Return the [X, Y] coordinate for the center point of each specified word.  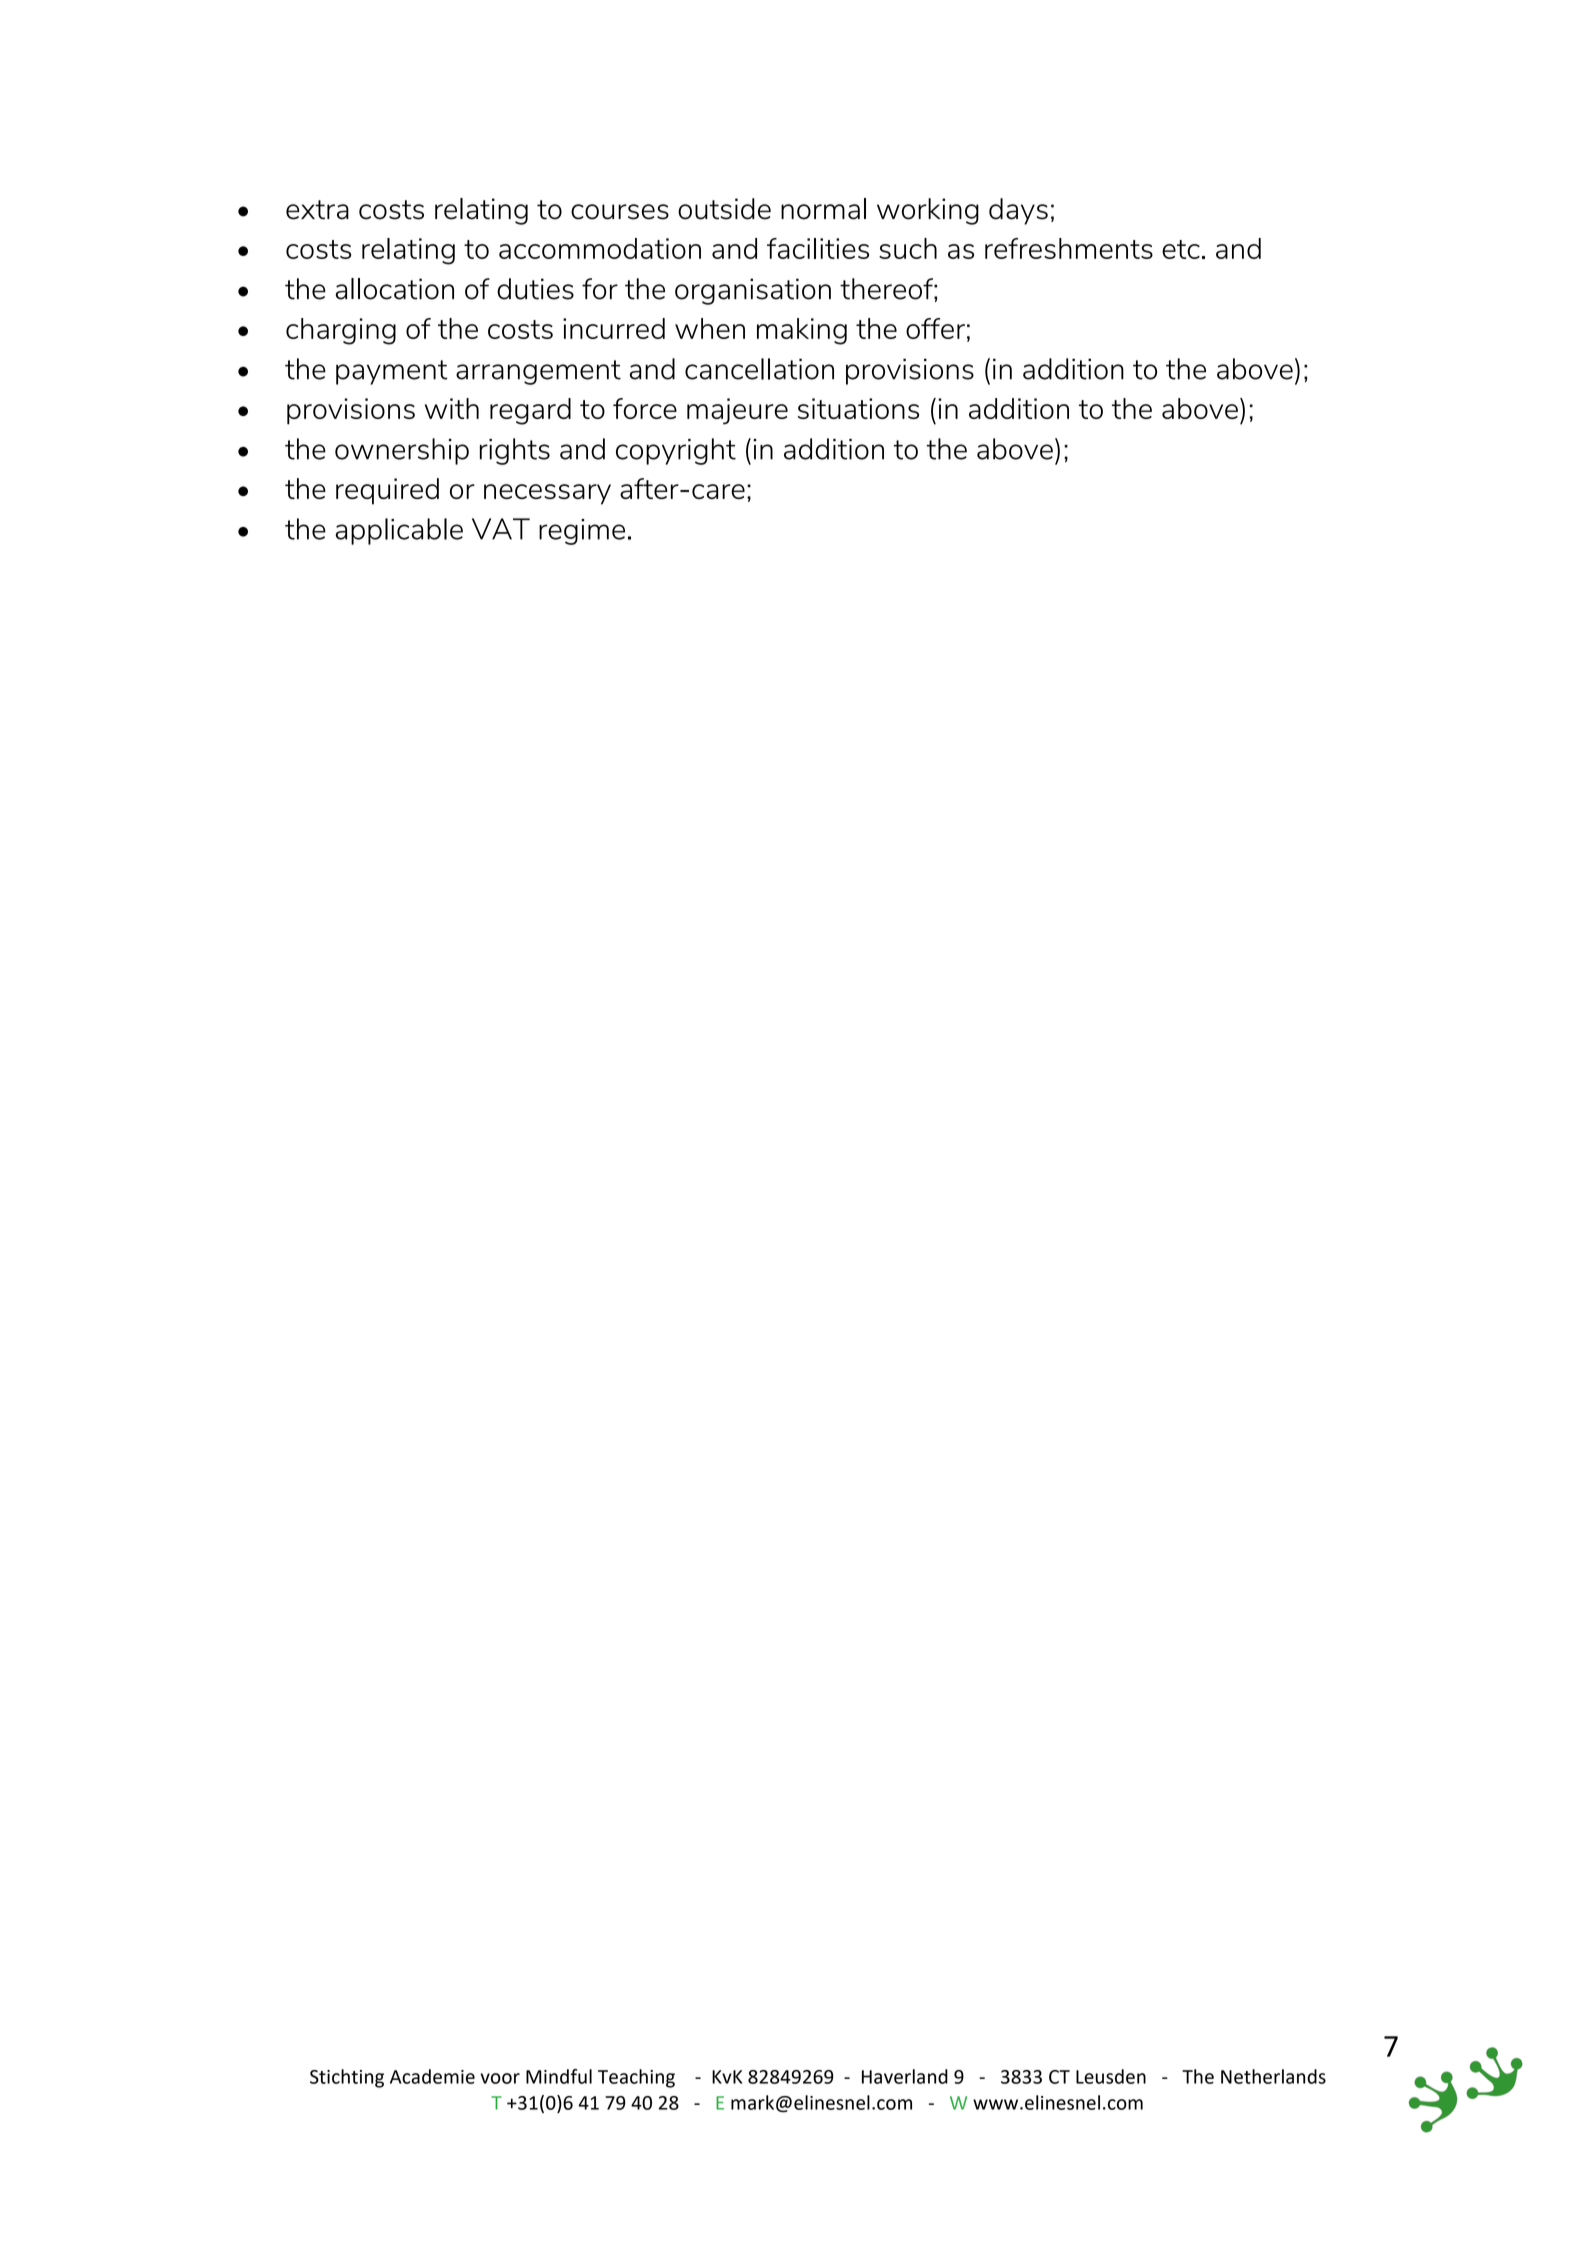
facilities [818, 248]
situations [858, 408]
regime [582, 532]
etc [1181, 249]
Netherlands [1273, 2076]
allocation [394, 289]
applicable [399, 531]
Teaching [636, 2078]
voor [500, 2078]
